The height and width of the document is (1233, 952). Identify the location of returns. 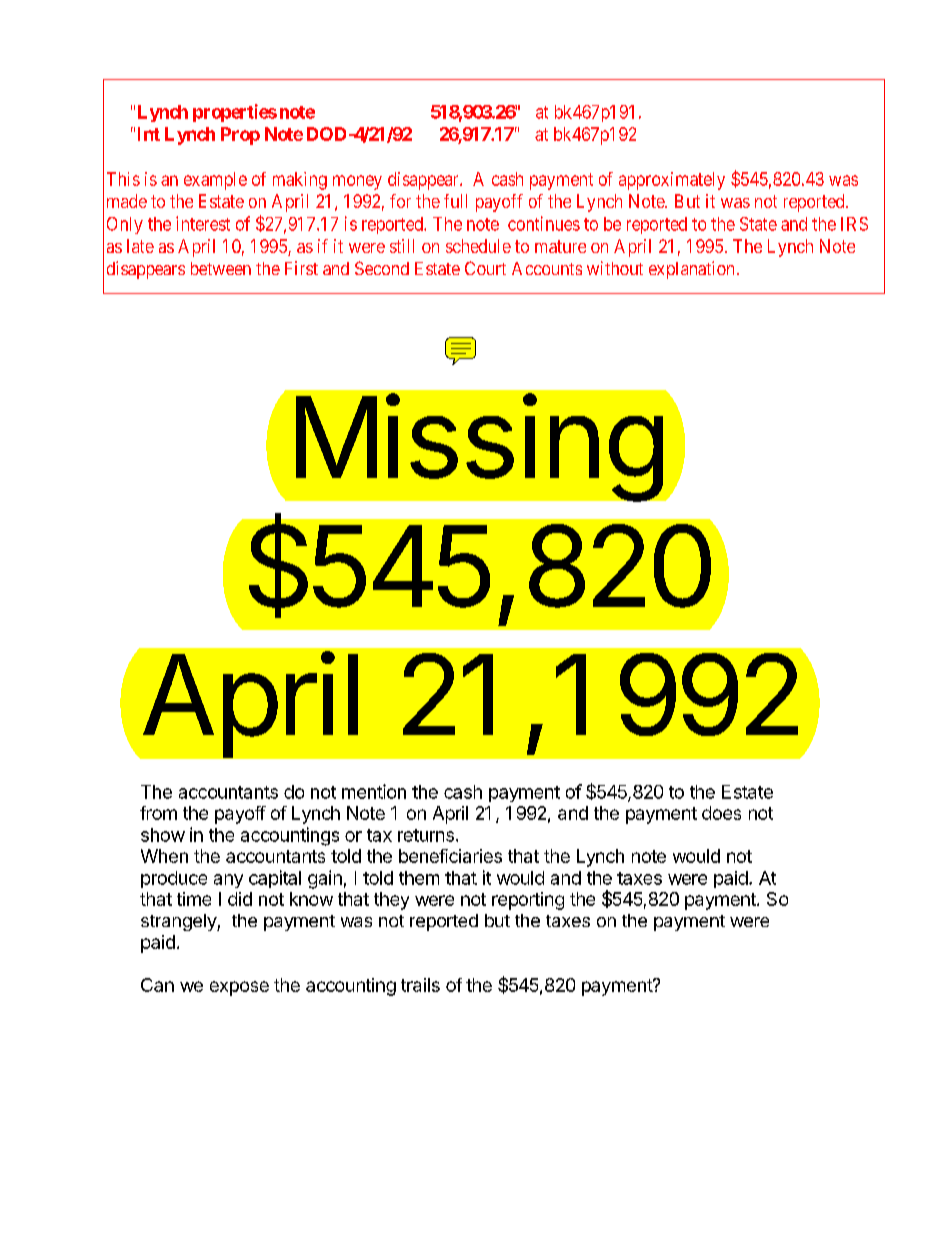
(426, 835).
